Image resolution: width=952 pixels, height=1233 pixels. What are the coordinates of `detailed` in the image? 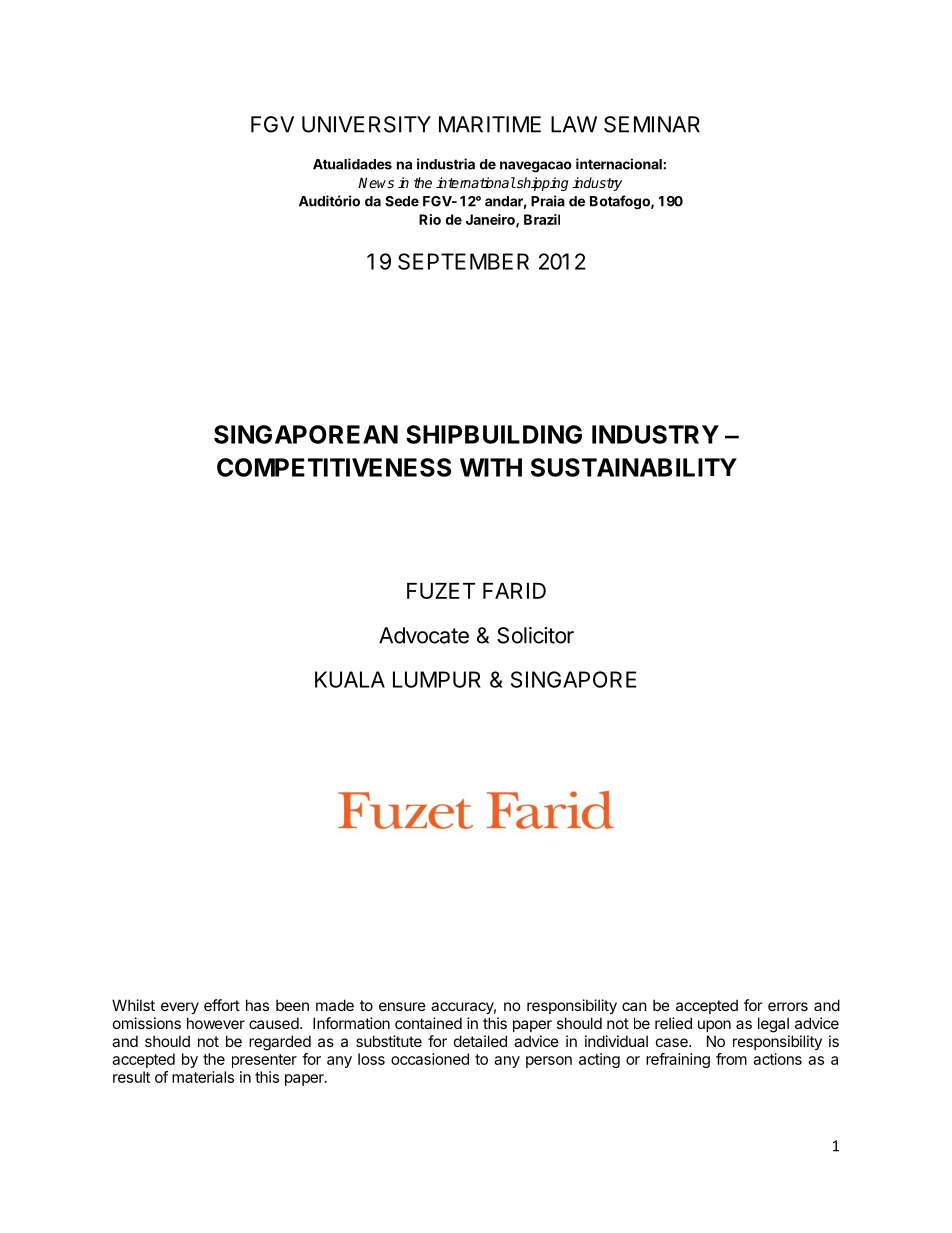 It's located at (480, 1041).
